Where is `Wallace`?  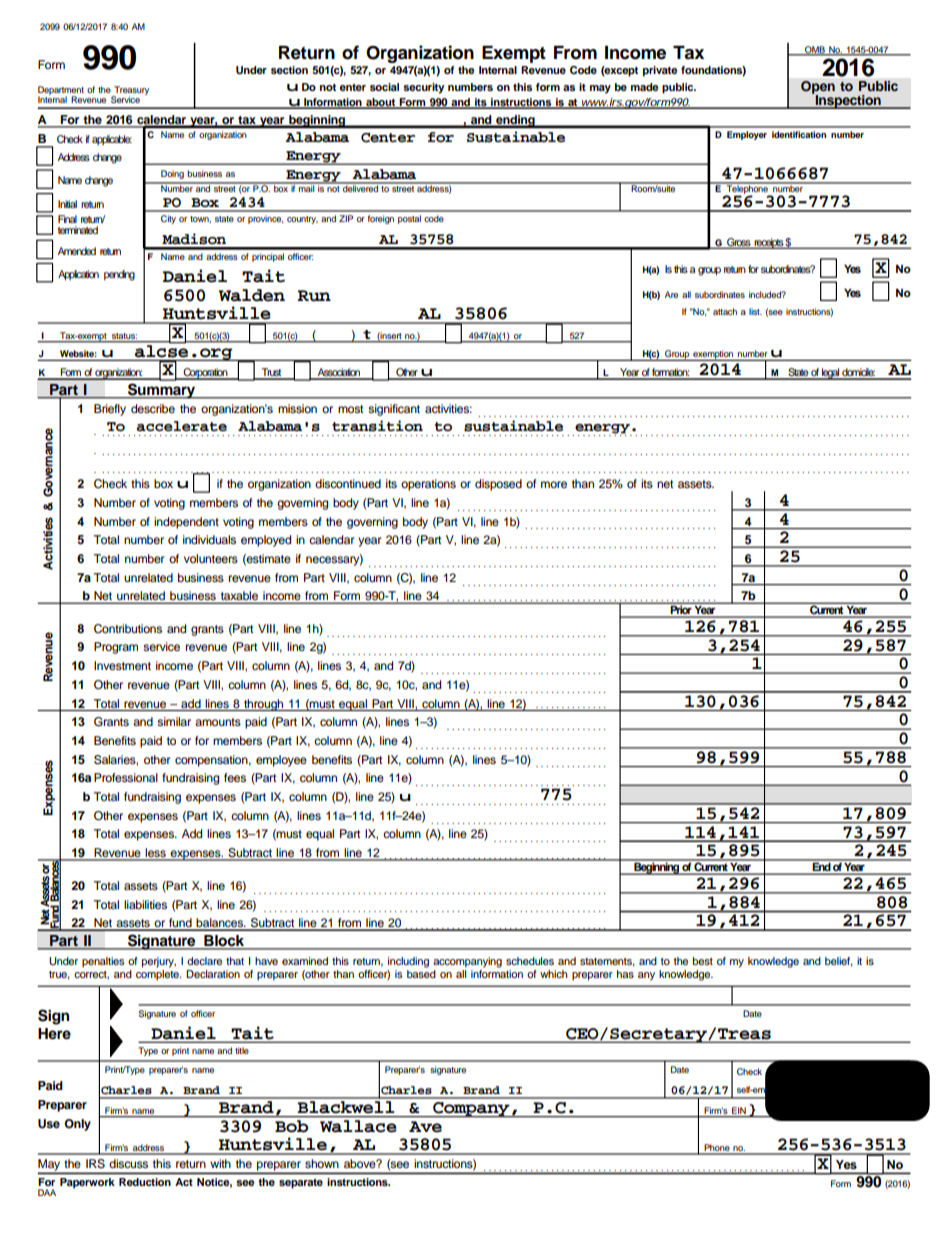
Wallace is located at coordinates (358, 1125).
